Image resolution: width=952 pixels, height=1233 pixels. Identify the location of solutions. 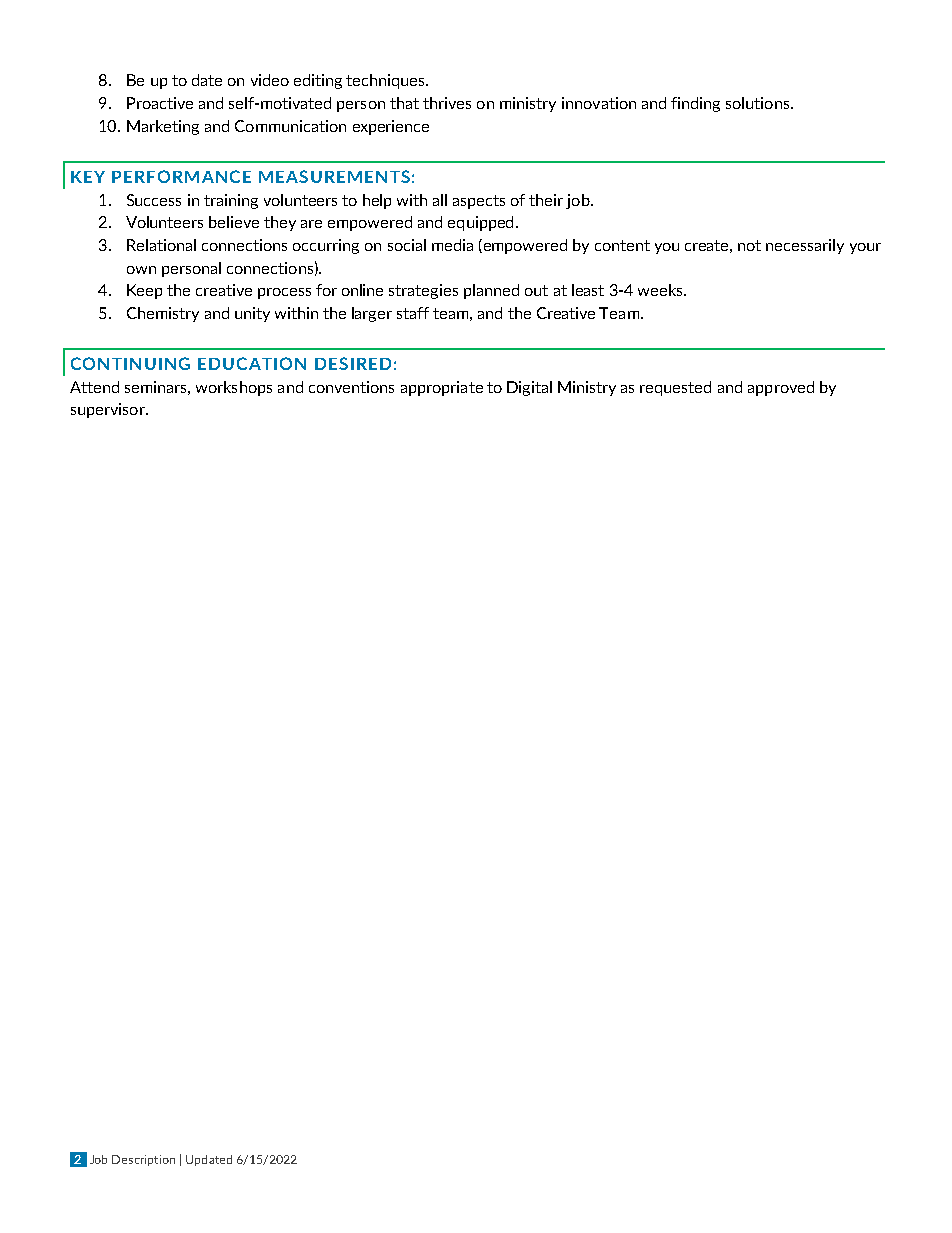
(759, 103).
